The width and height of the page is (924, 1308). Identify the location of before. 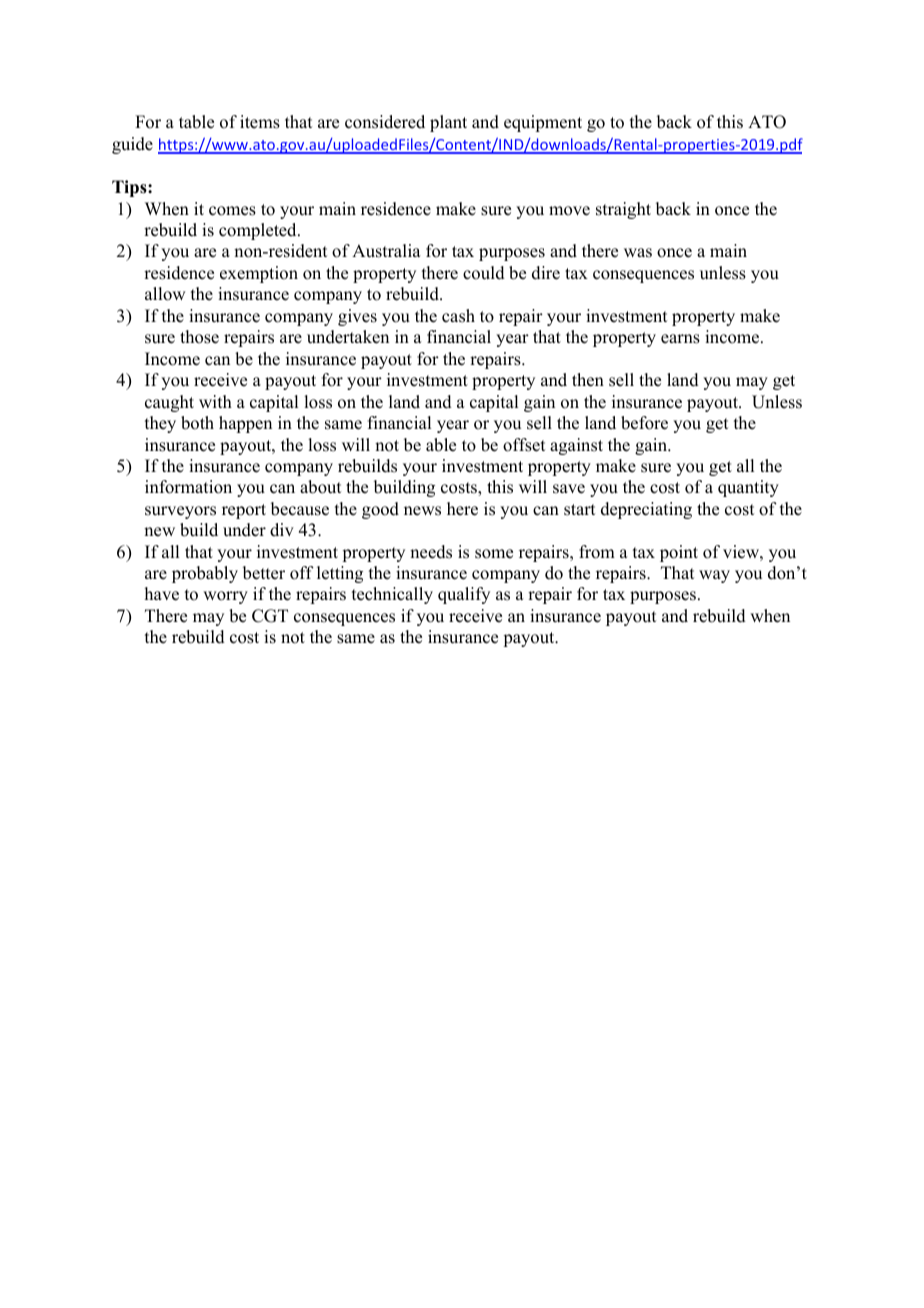
(644, 423).
